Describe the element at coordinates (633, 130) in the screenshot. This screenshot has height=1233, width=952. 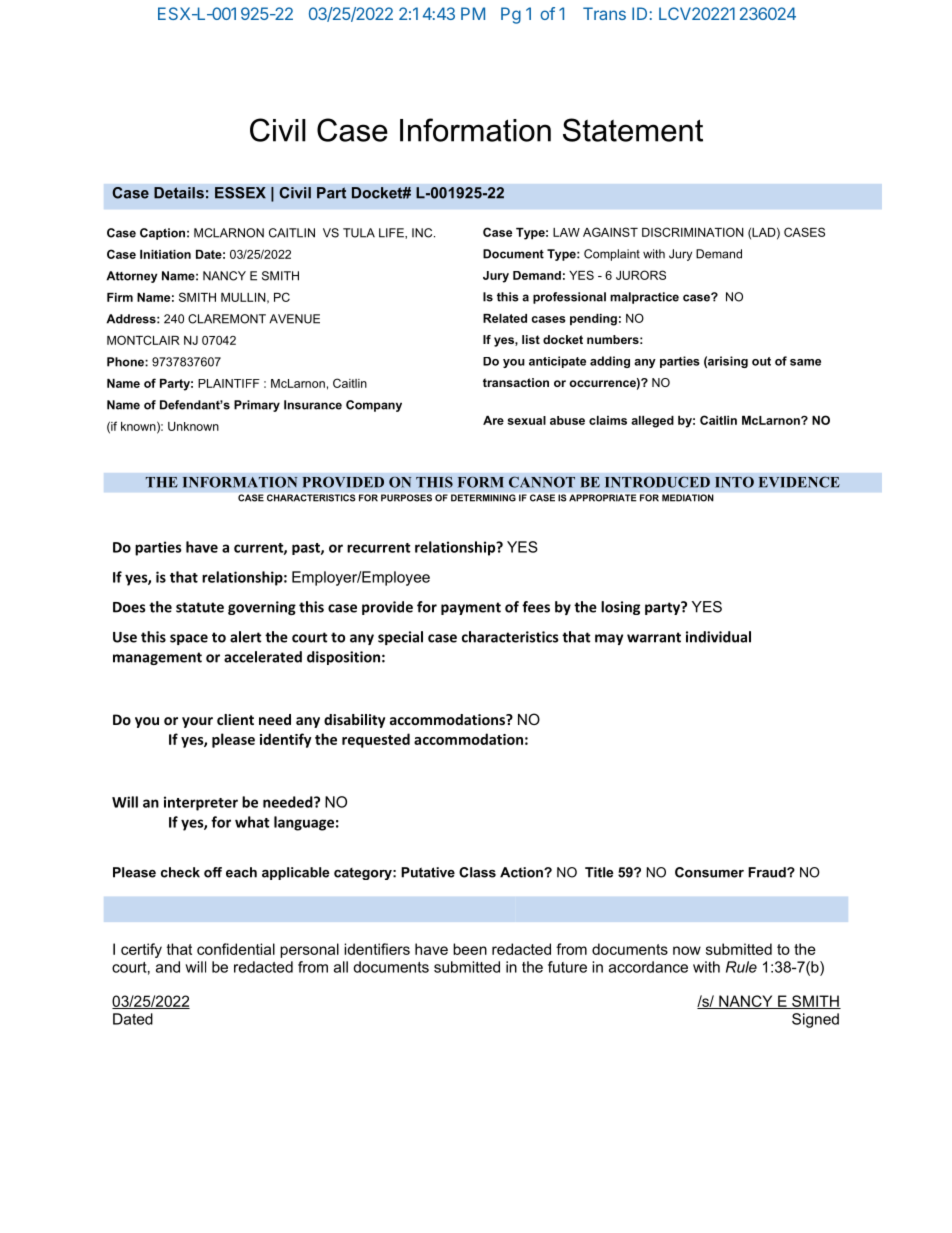
I see `Statement` at that location.
